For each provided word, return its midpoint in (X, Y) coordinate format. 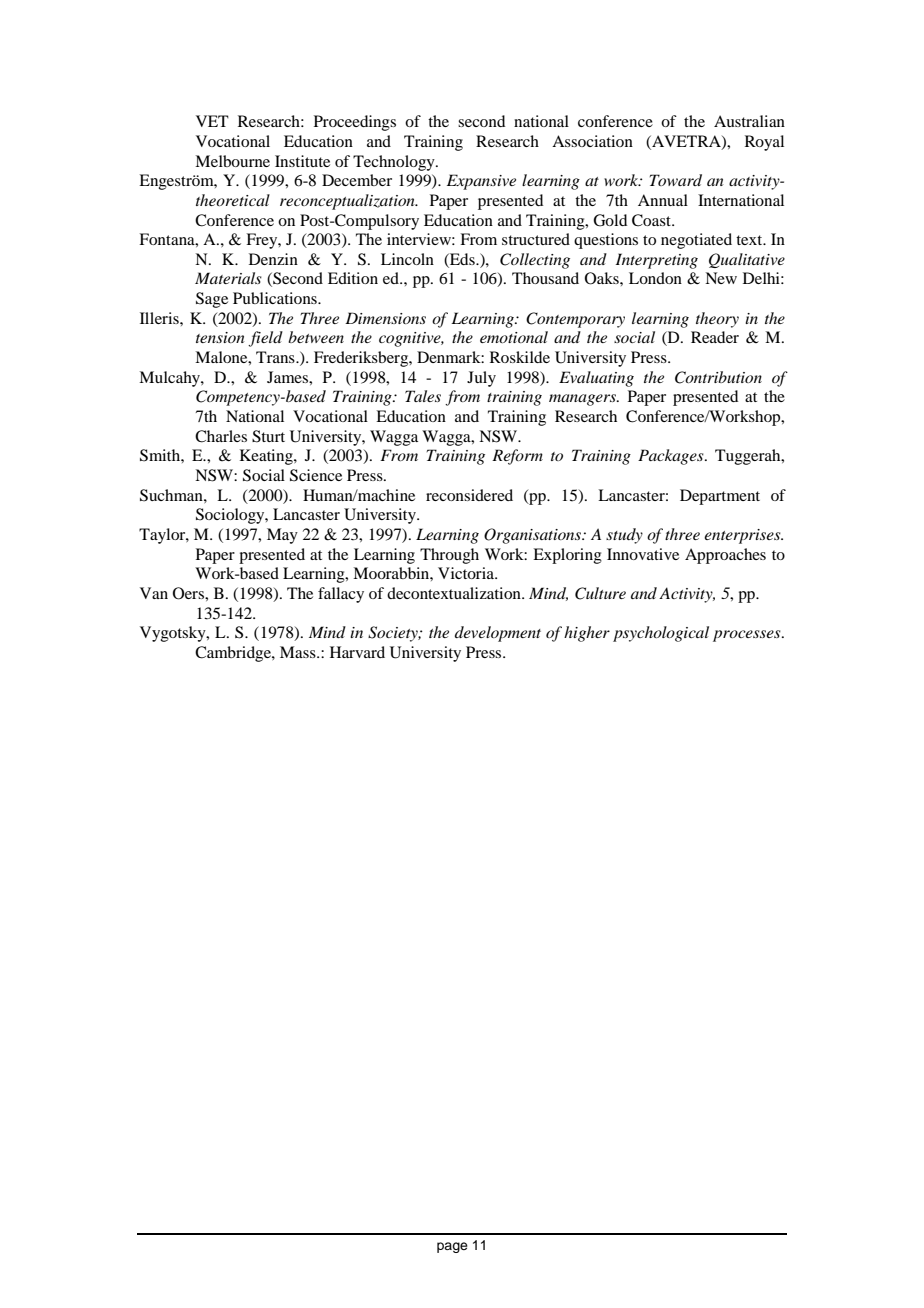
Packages (672, 457)
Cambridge (234, 654)
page (452, 1247)
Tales (423, 396)
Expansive (481, 182)
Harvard (357, 652)
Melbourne (232, 161)
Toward (676, 180)
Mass (299, 652)
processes (748, 636)
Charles (221, 436)
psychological (661, 634)
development (498, 634)
